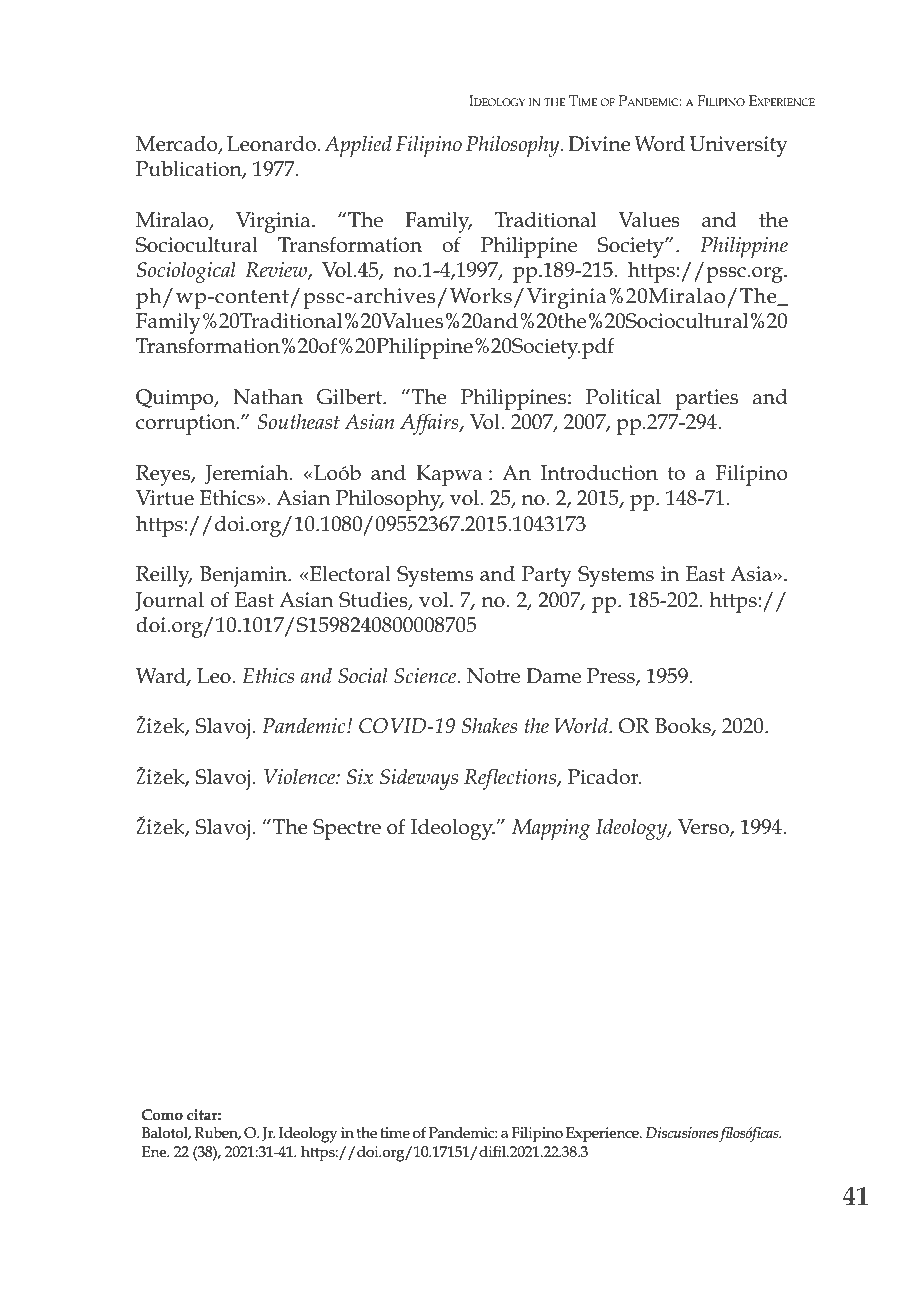 The width and height of the image is (924, 1305). What do you see at coordinates (659, 144) in the image?
I see `Word` at bounding box center [659, 144].
